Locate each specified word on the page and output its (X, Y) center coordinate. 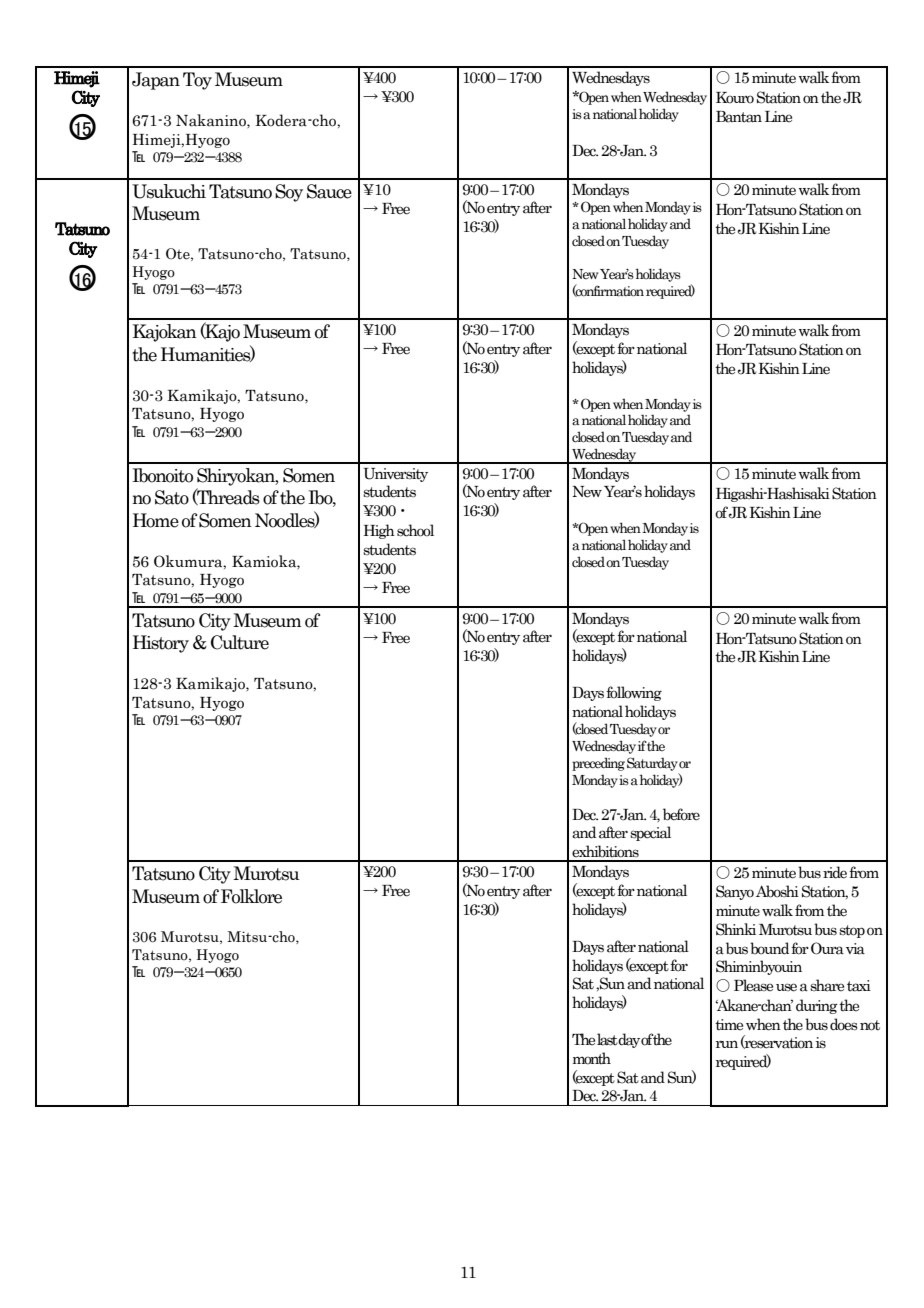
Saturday (652, 764)
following (634, 693)
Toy (197, 81)
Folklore (251, 896)
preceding (598, 764)
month (592, 1058)
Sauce (329, 191)
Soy (289, 193)
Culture (240, 642)
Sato (172, 497)
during (817, 1006)
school (415, 530)
